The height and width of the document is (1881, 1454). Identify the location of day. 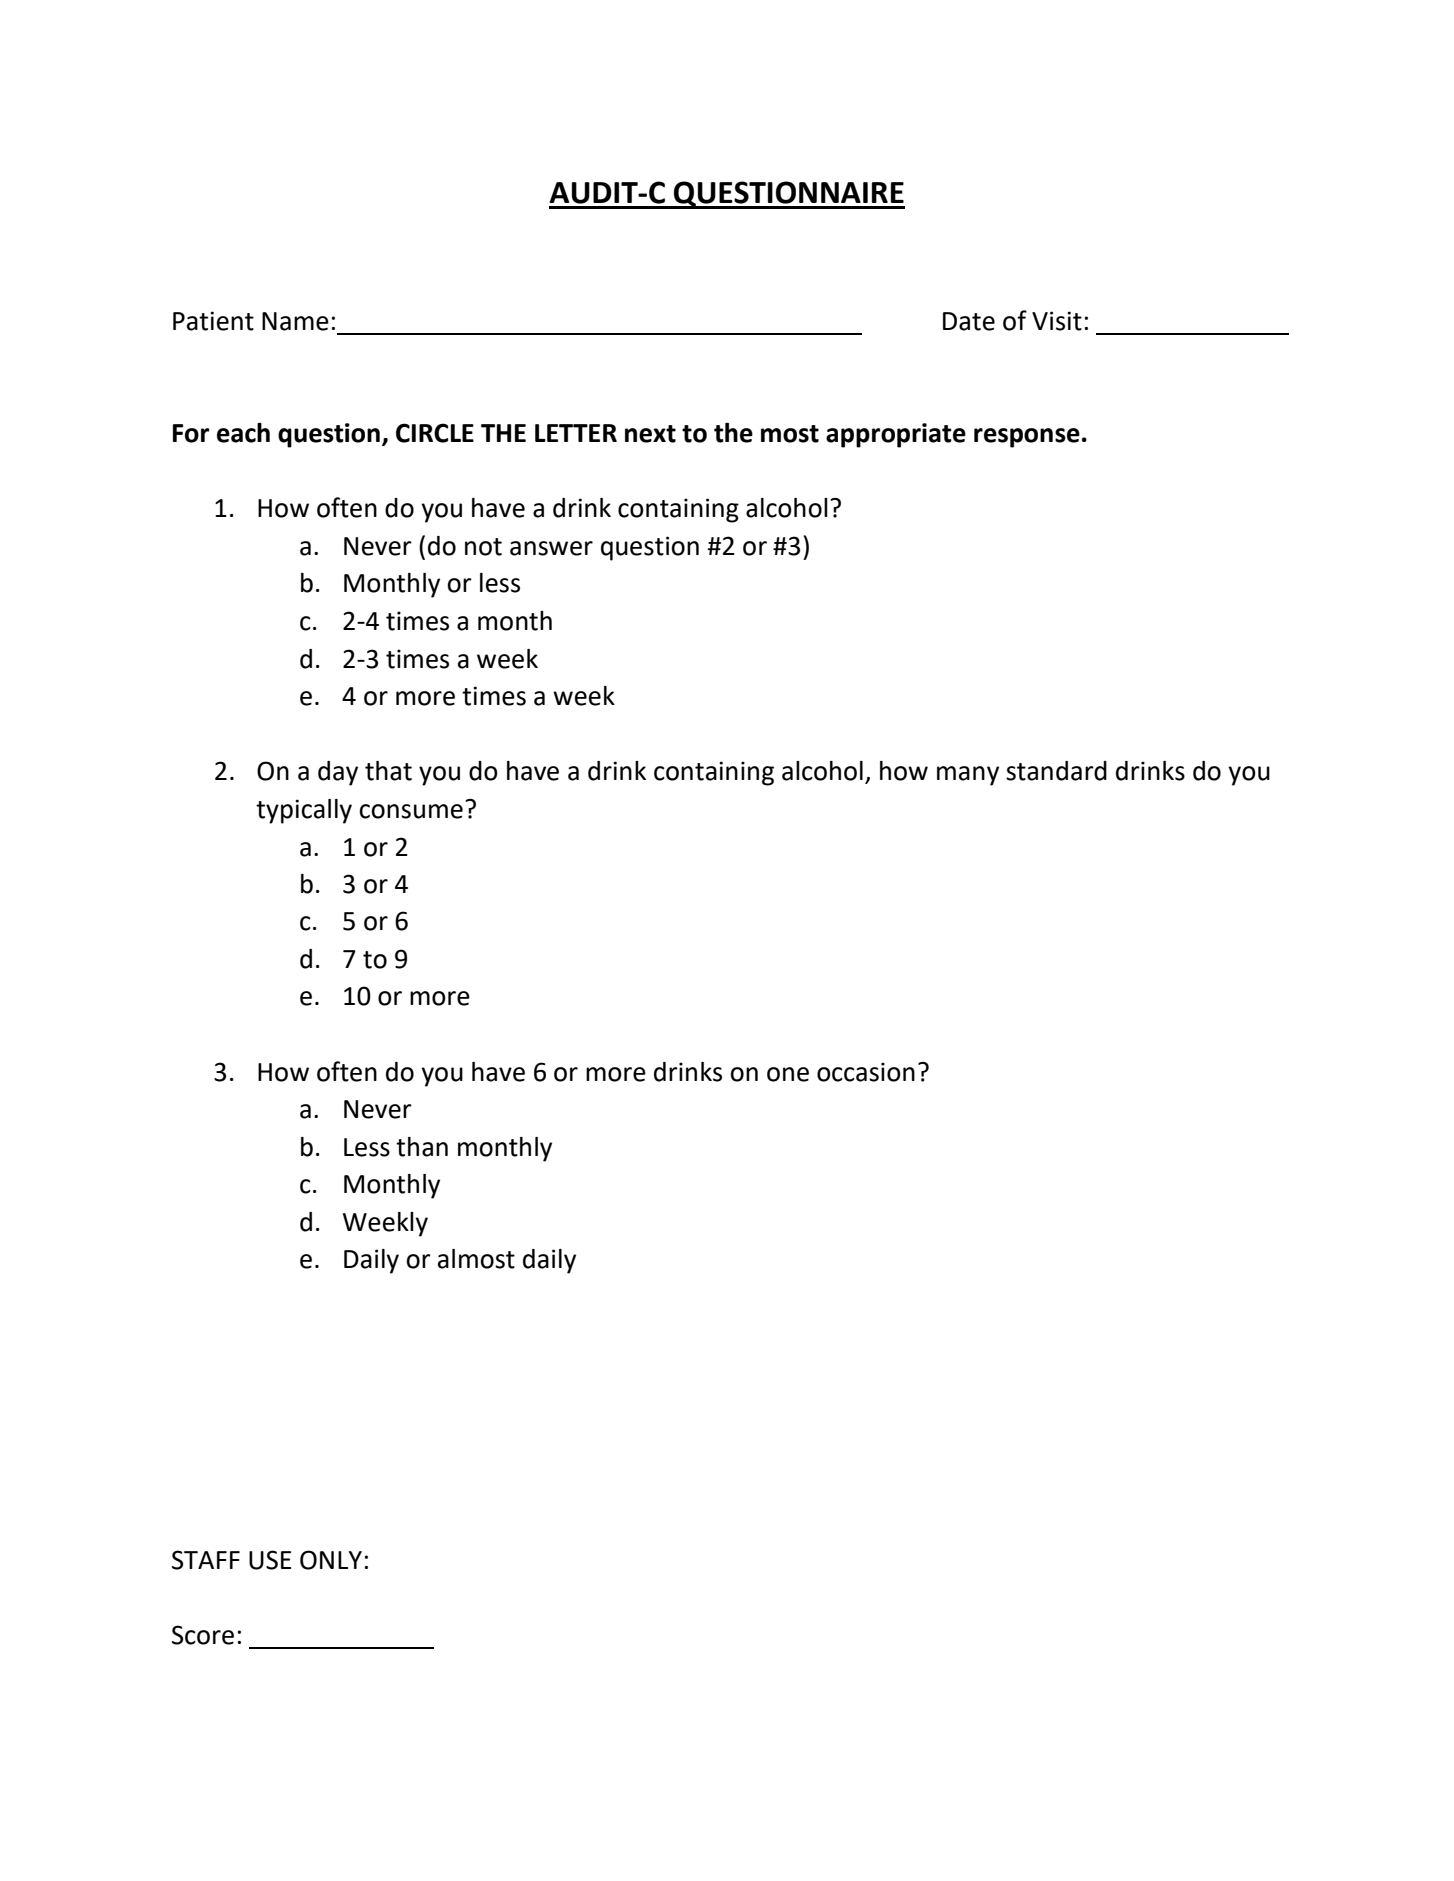
(338, 773).
